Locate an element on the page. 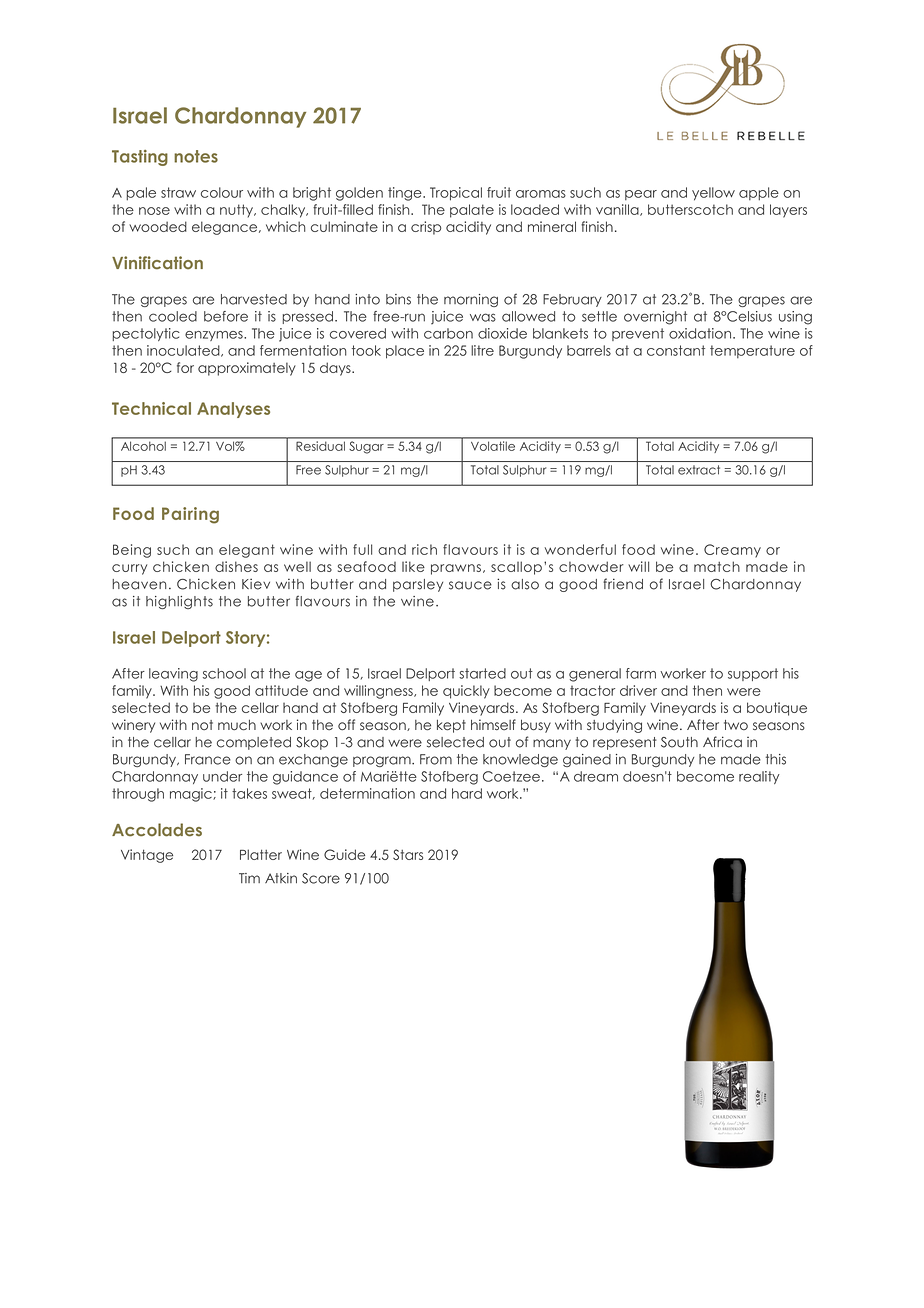 The height and width of the document is (1308, 924). support is located at coordinates (753, 674).
